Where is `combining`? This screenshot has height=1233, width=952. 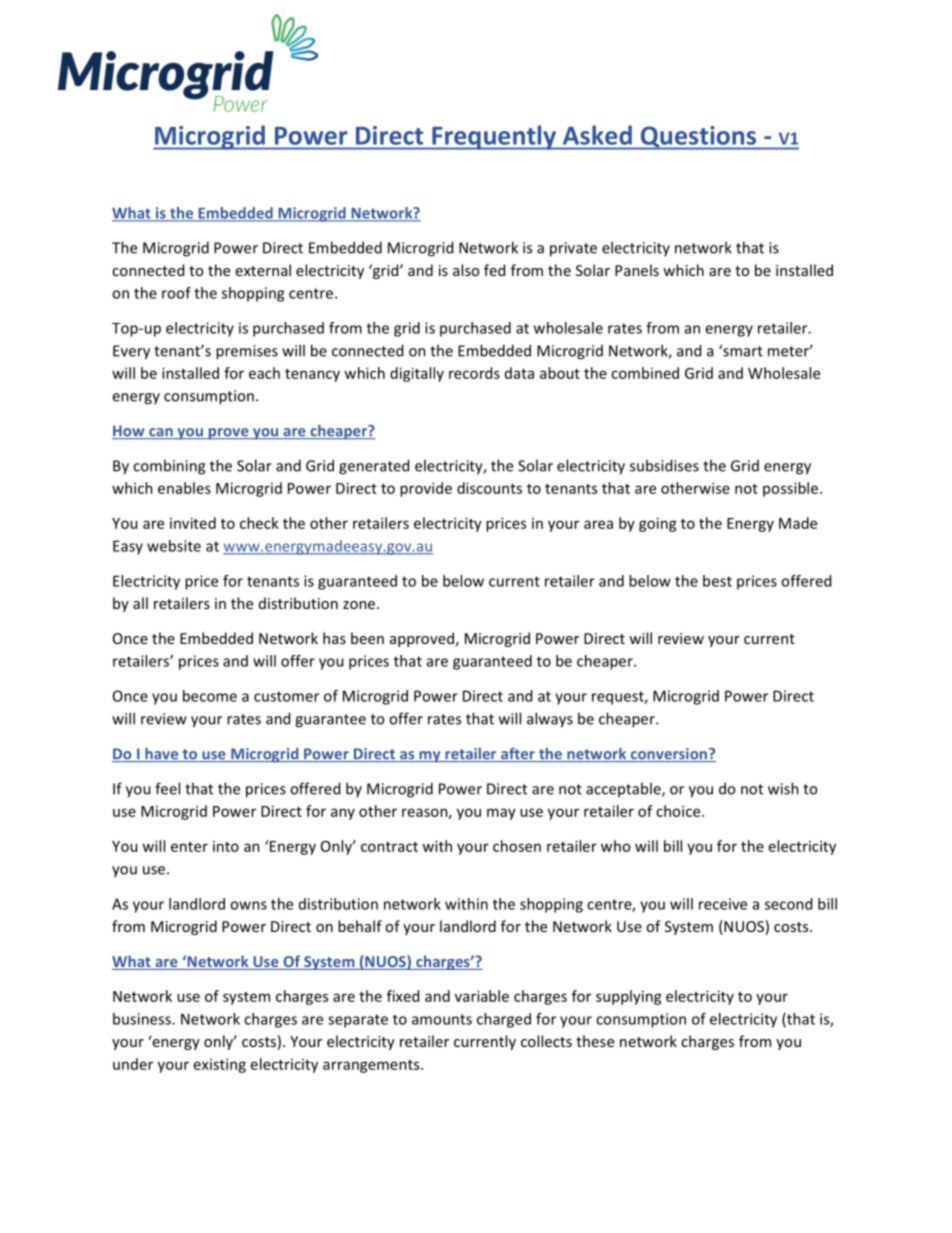 combining is located at coordinates (169, 467).
